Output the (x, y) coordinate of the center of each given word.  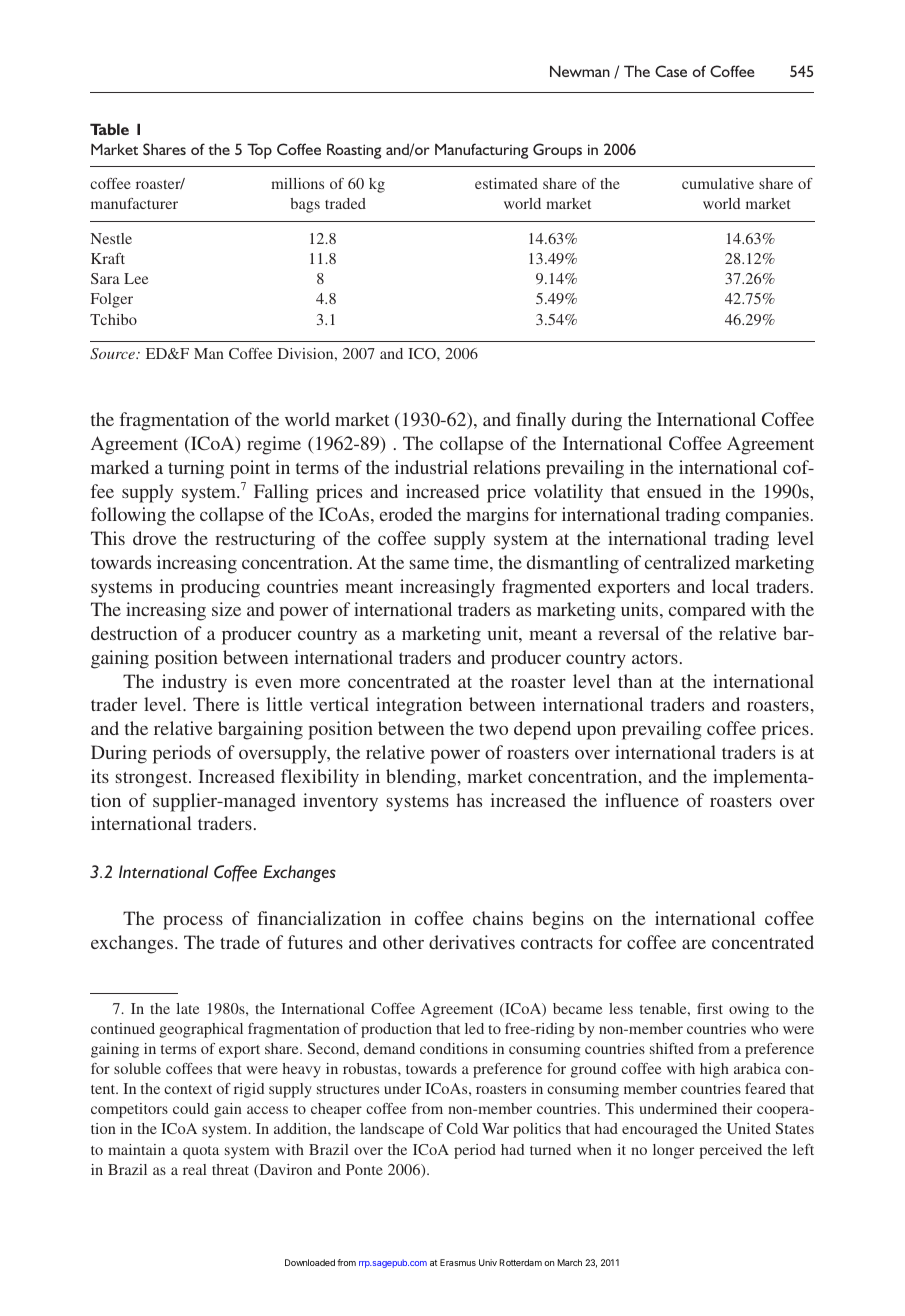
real (195, 1169)
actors (655, 658)
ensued (674, 491)
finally (541, 421)
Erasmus (458, 1262)
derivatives (472, 942)
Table (109, 129)
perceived (730, 1151)
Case (671, 71)
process (193, 923)
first (710, 1008)
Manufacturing (481, 151)
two (493, 729)
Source (113, 353)
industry (194, 683)
